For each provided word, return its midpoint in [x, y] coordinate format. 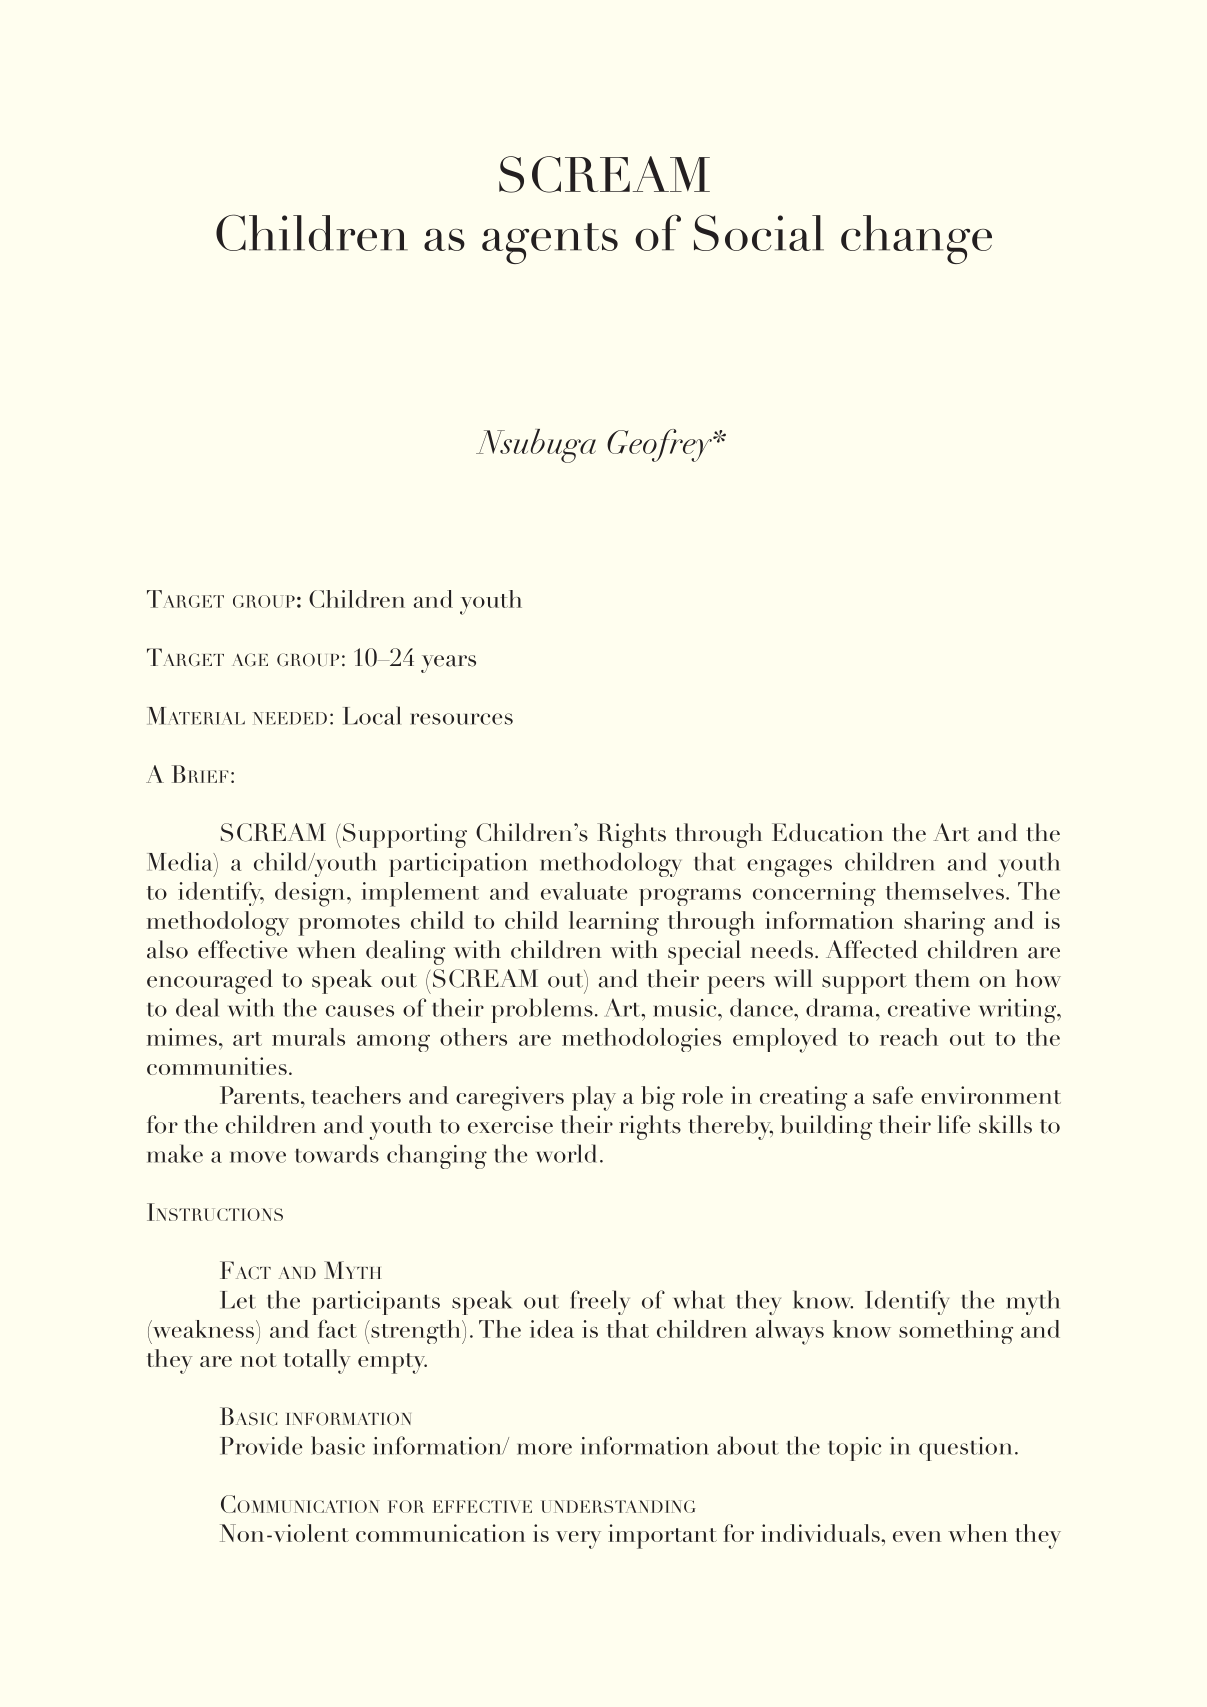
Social [759, 232]
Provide [261, 1445]
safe [893, 1095]
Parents [259, 1095]
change [916, 239]
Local [372, 715]
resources [461, 719]
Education [827, 832]
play [594, 1098]
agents [550, 243]
